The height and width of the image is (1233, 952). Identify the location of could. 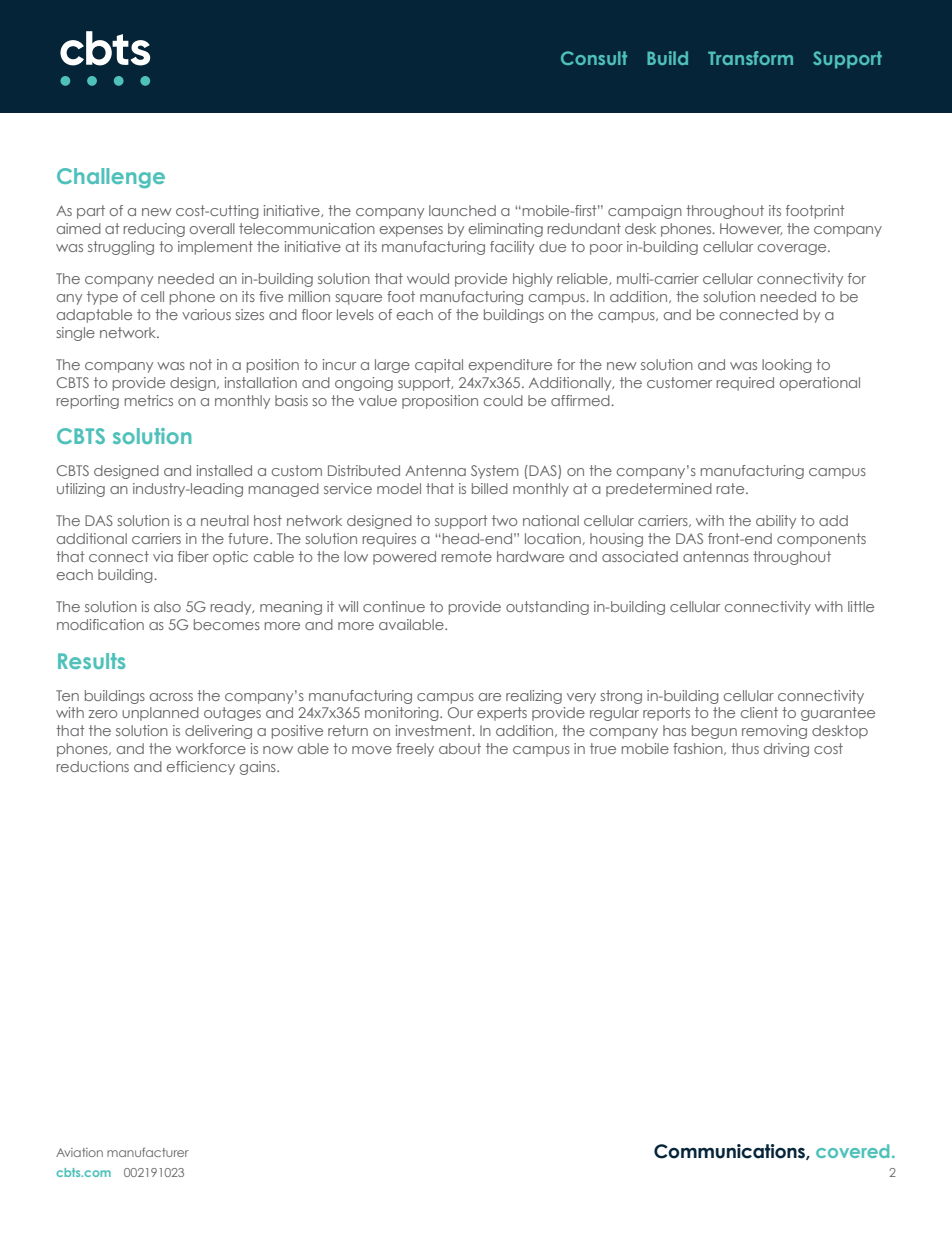
(503, 400).
